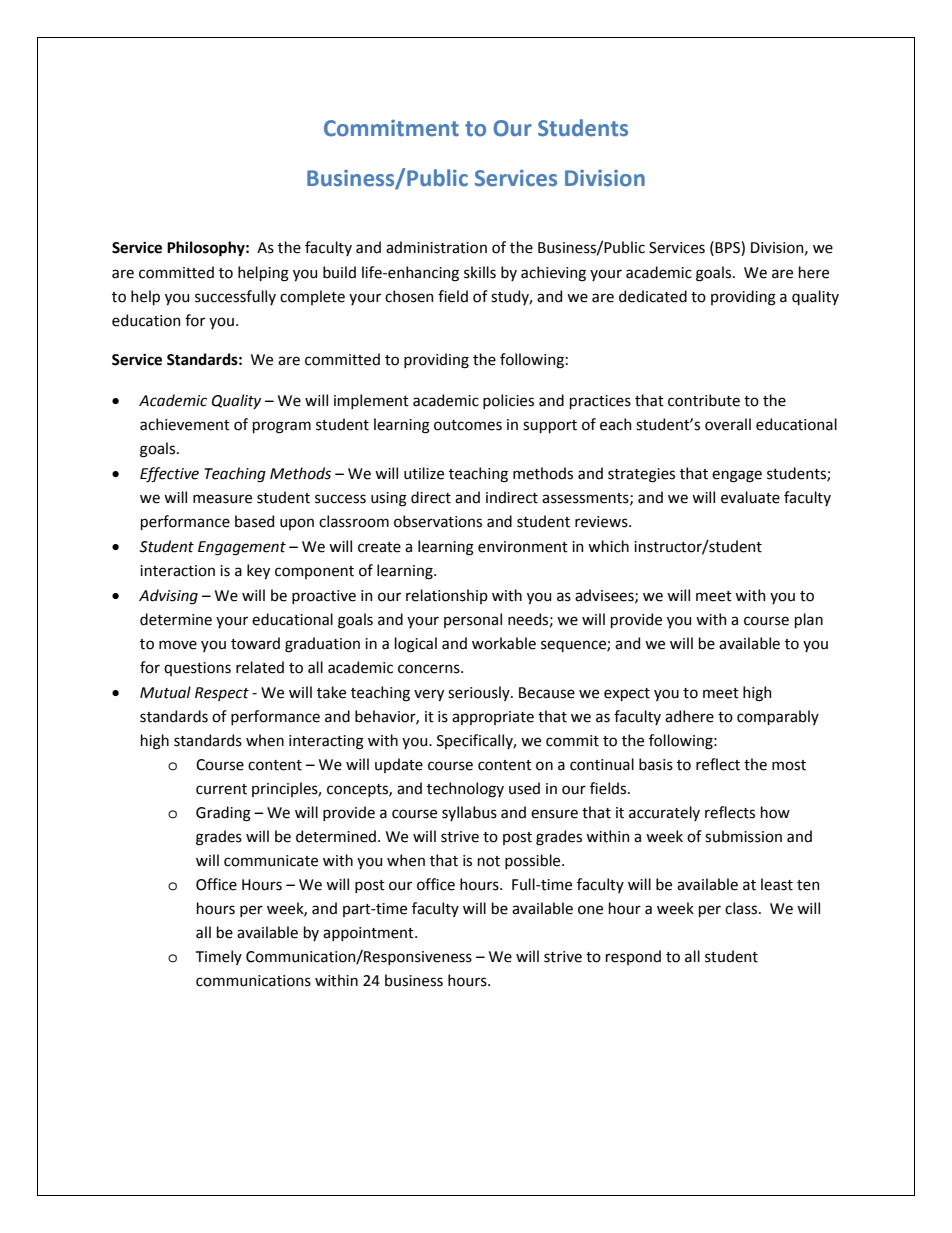 The width and height of the screenshot is (952, 1233). What do you see at coordinates (312, 297) in the screenshot?
I see `complete` at bounding box center [312, 297].
